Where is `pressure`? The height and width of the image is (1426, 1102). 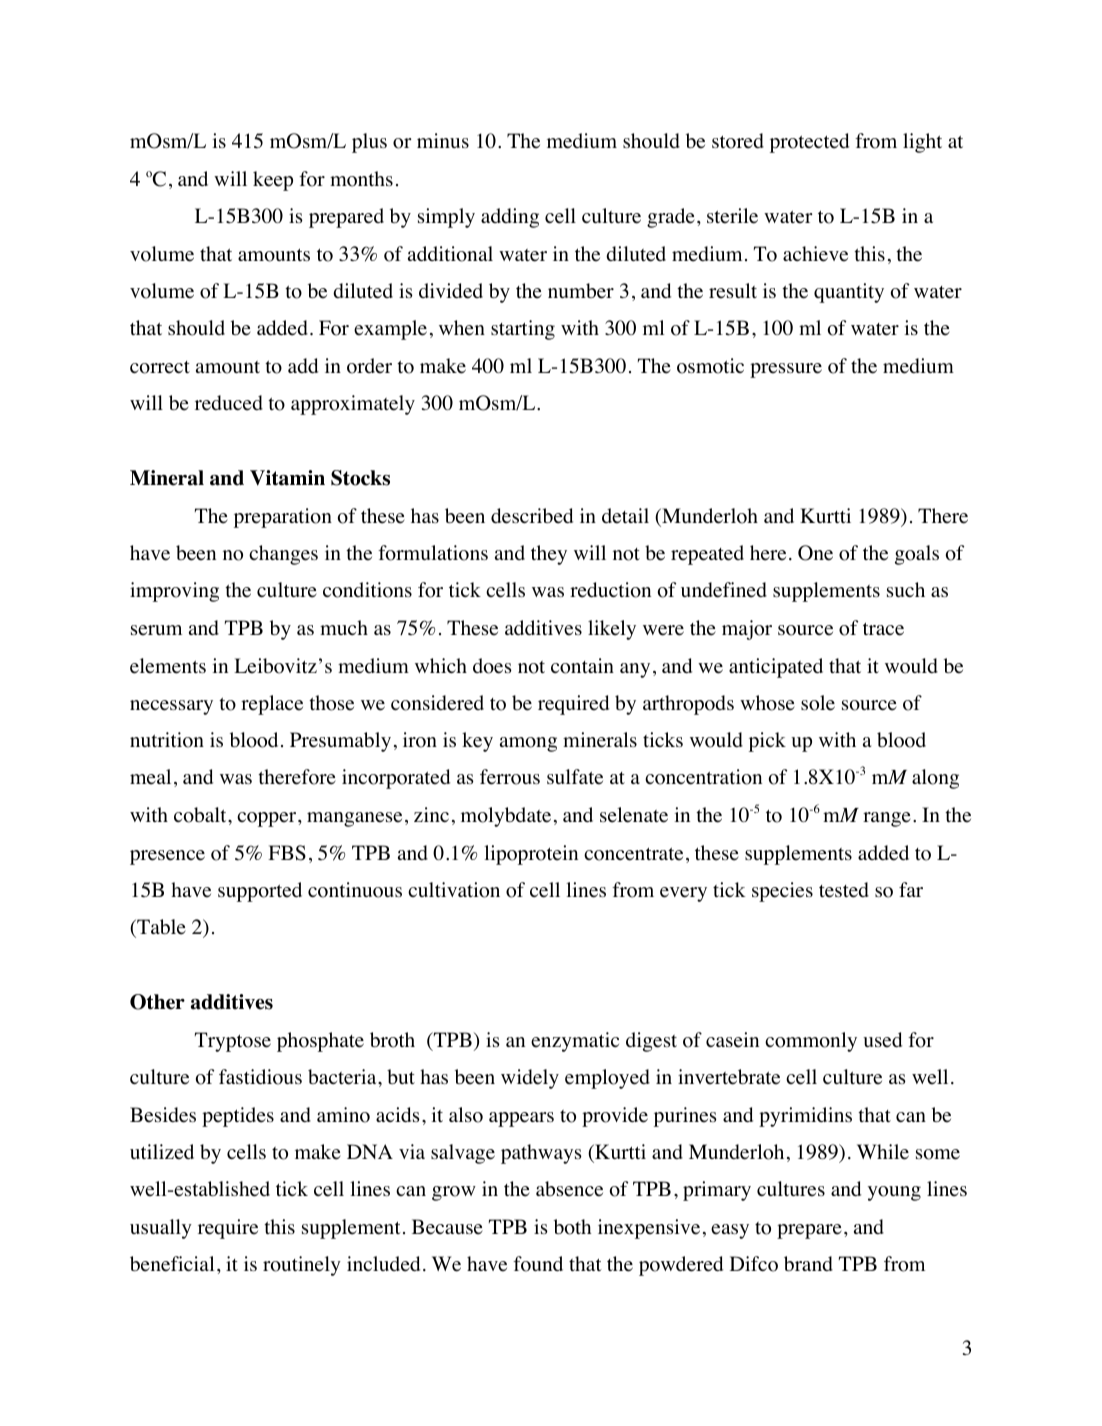
pressure is located at coordinates (786, 370).
